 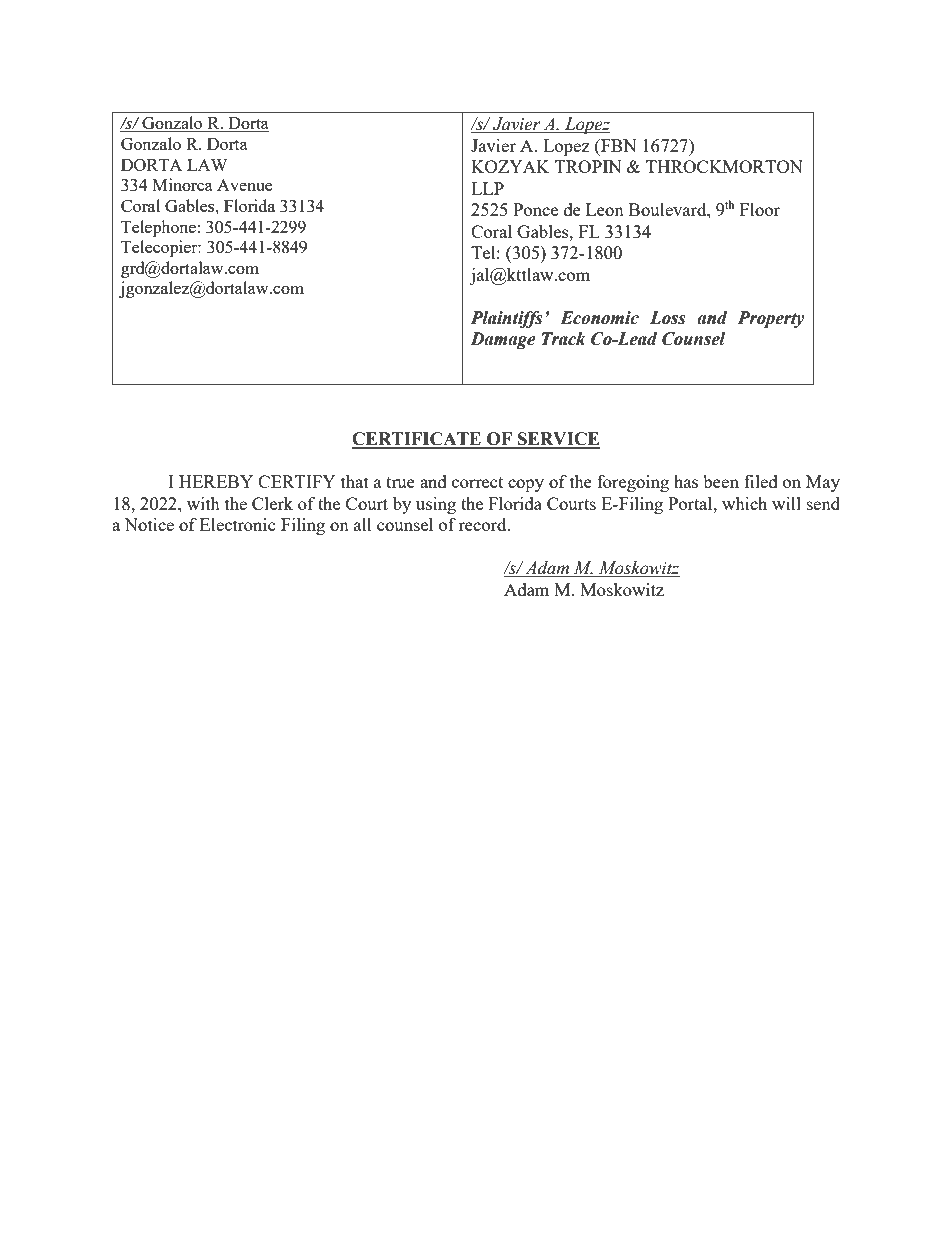 What do you see at coordinates (744, 503) in the screenshot?
I see `which` at bounding box center [744, 503].
